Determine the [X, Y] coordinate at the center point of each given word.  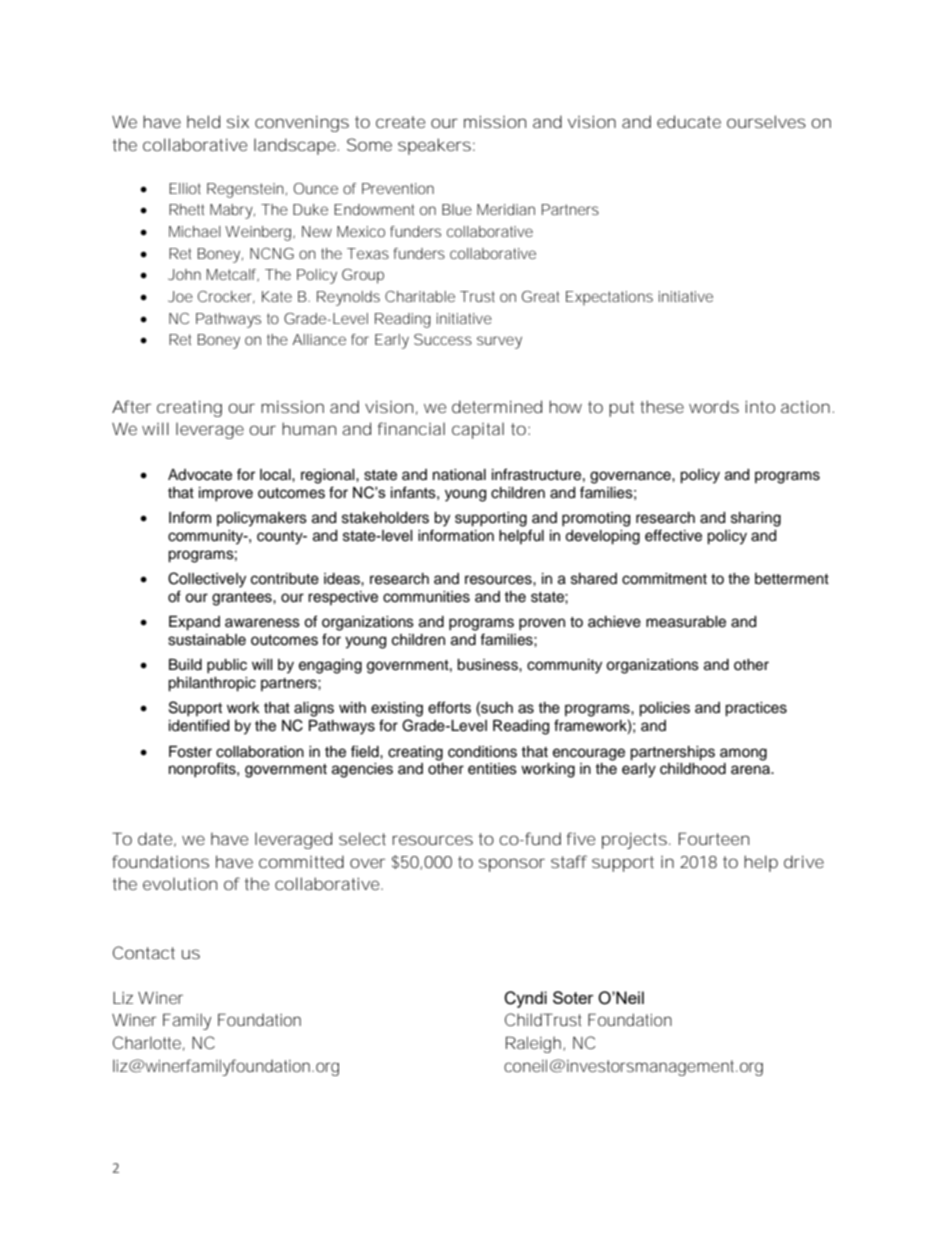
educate [689, 121]
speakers [434, 146]
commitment [664, 579]
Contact [144, 952]
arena [751, 770]
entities [492, 769]
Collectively [207, 580]
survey [499, 342]
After [132, 406]
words [714, 406]
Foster [190, 752]
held [203, 121]
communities [426, 597]
